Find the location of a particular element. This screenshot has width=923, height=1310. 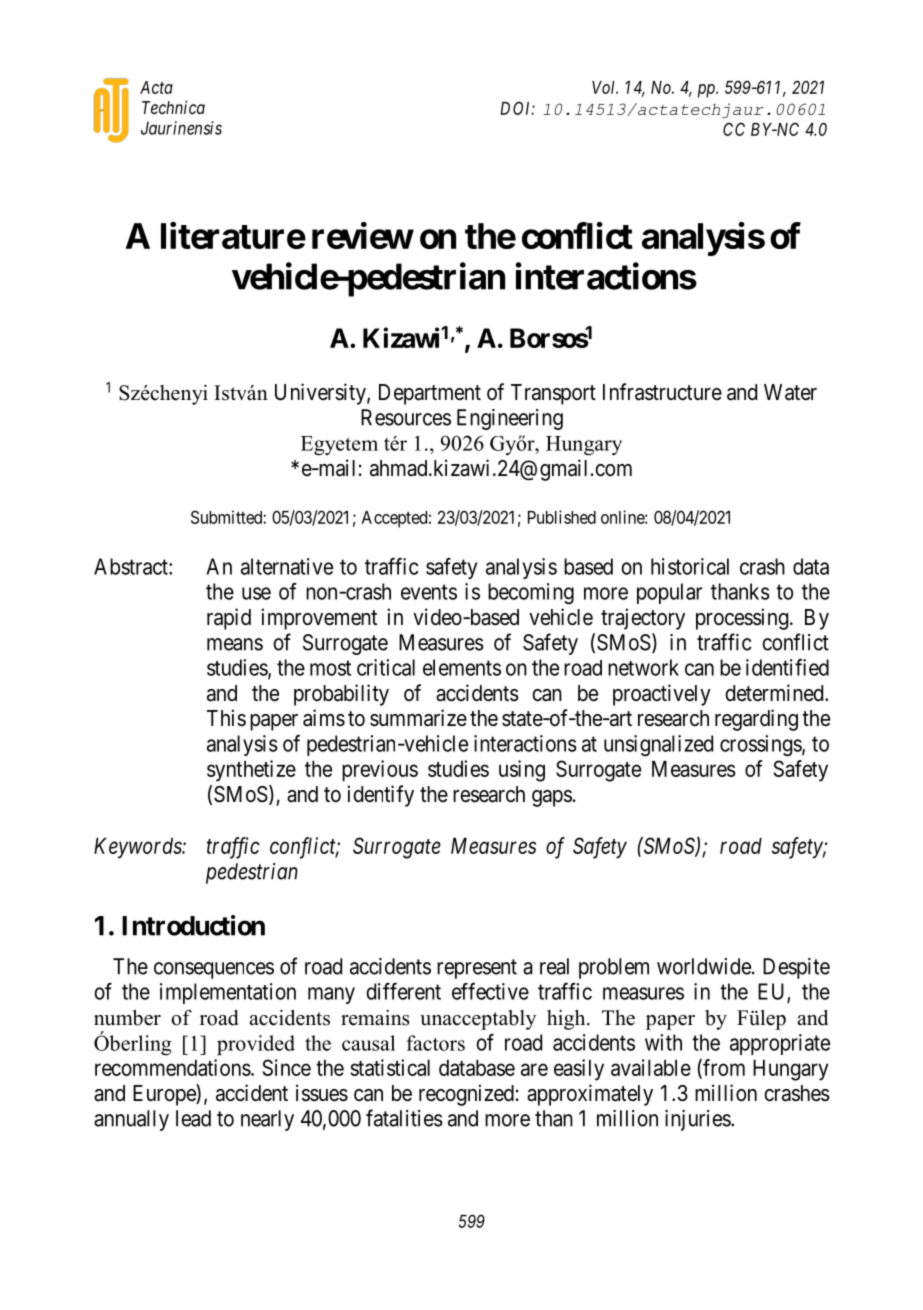

events is located at coordinates (429, 592).
